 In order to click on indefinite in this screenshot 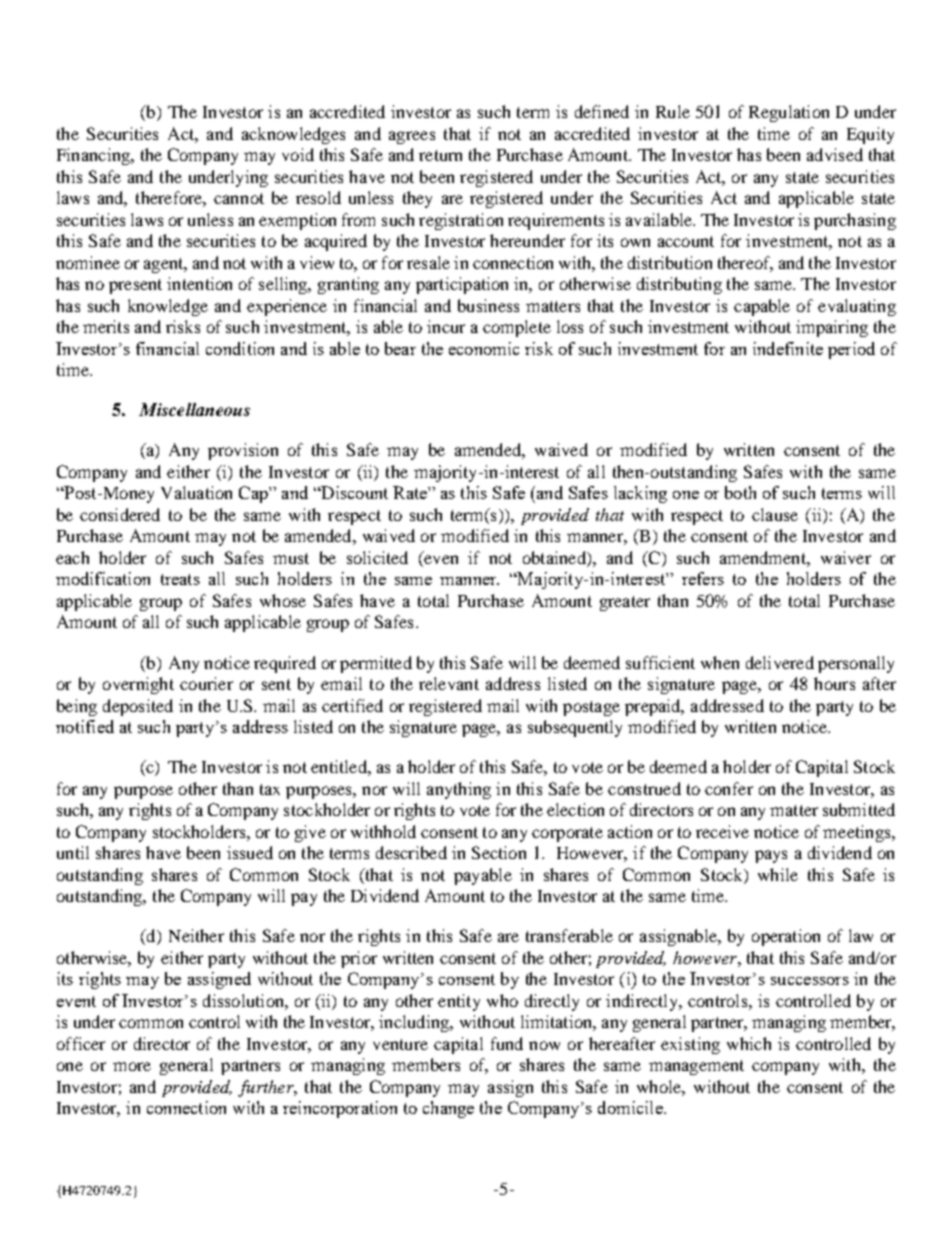, I will do `click(788, 348)`.
